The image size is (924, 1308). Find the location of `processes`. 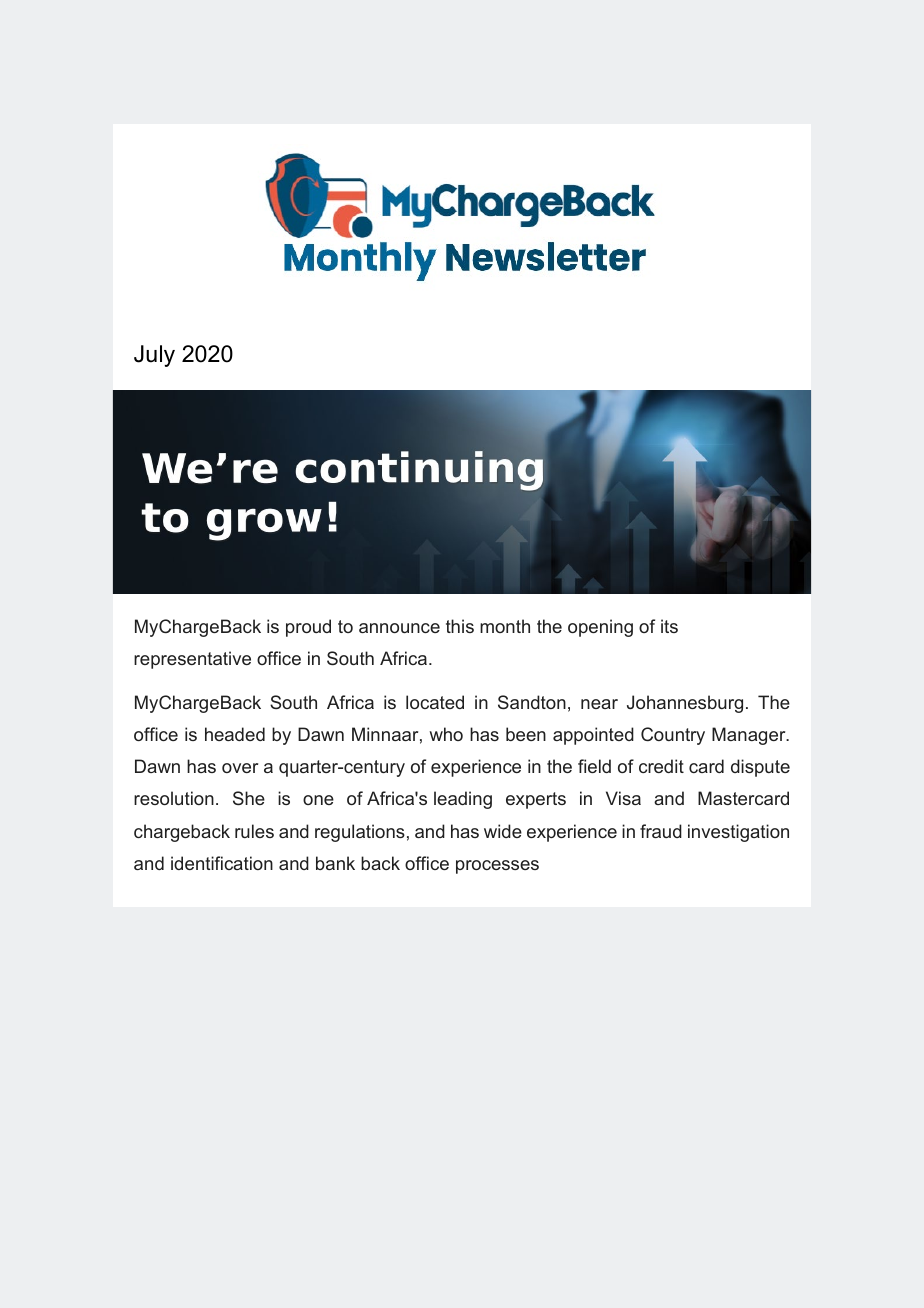

processes is located at coordinates (497, 867).
